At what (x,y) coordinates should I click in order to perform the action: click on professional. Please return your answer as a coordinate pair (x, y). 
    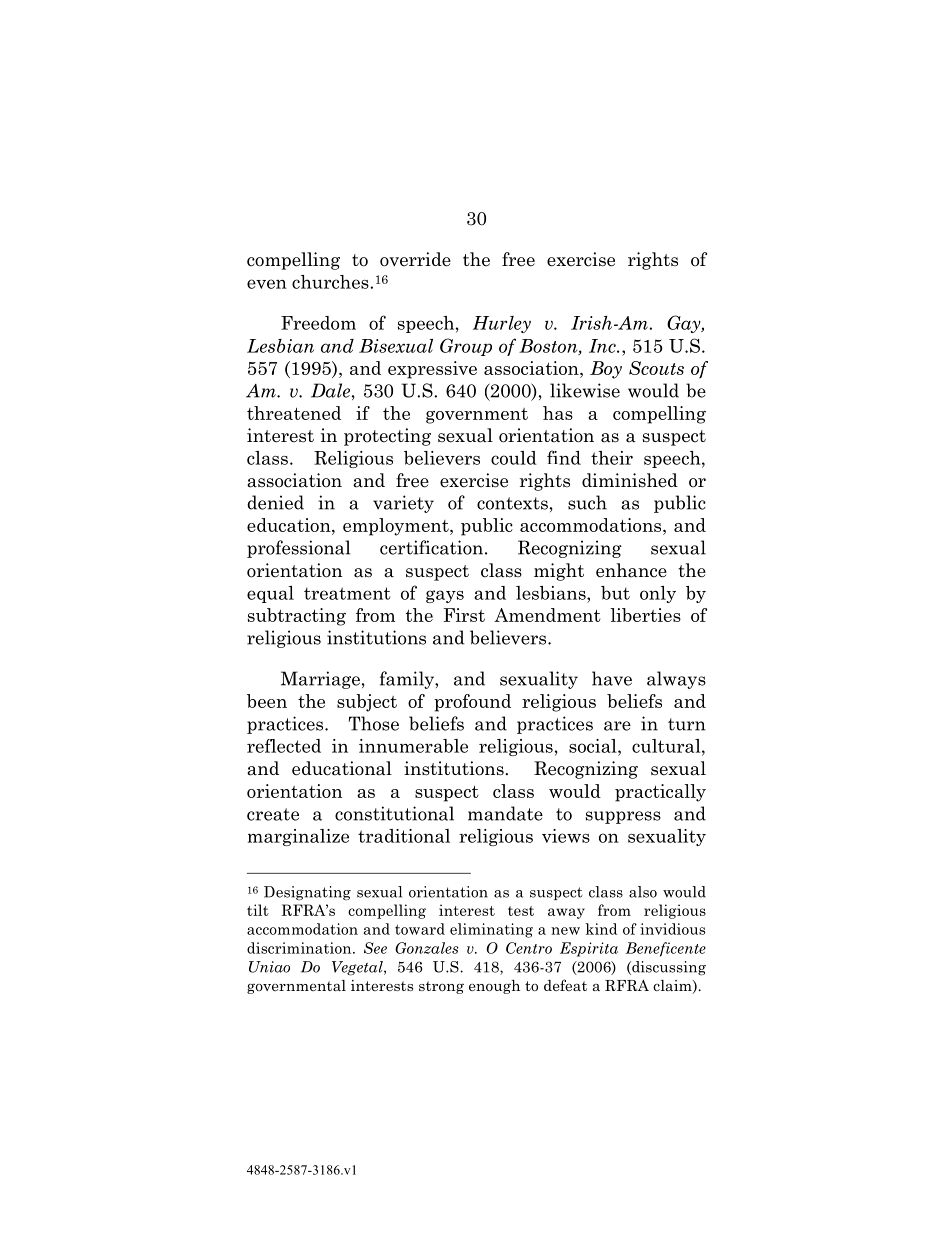
    Looking at the image, I should click on (299, 549).
